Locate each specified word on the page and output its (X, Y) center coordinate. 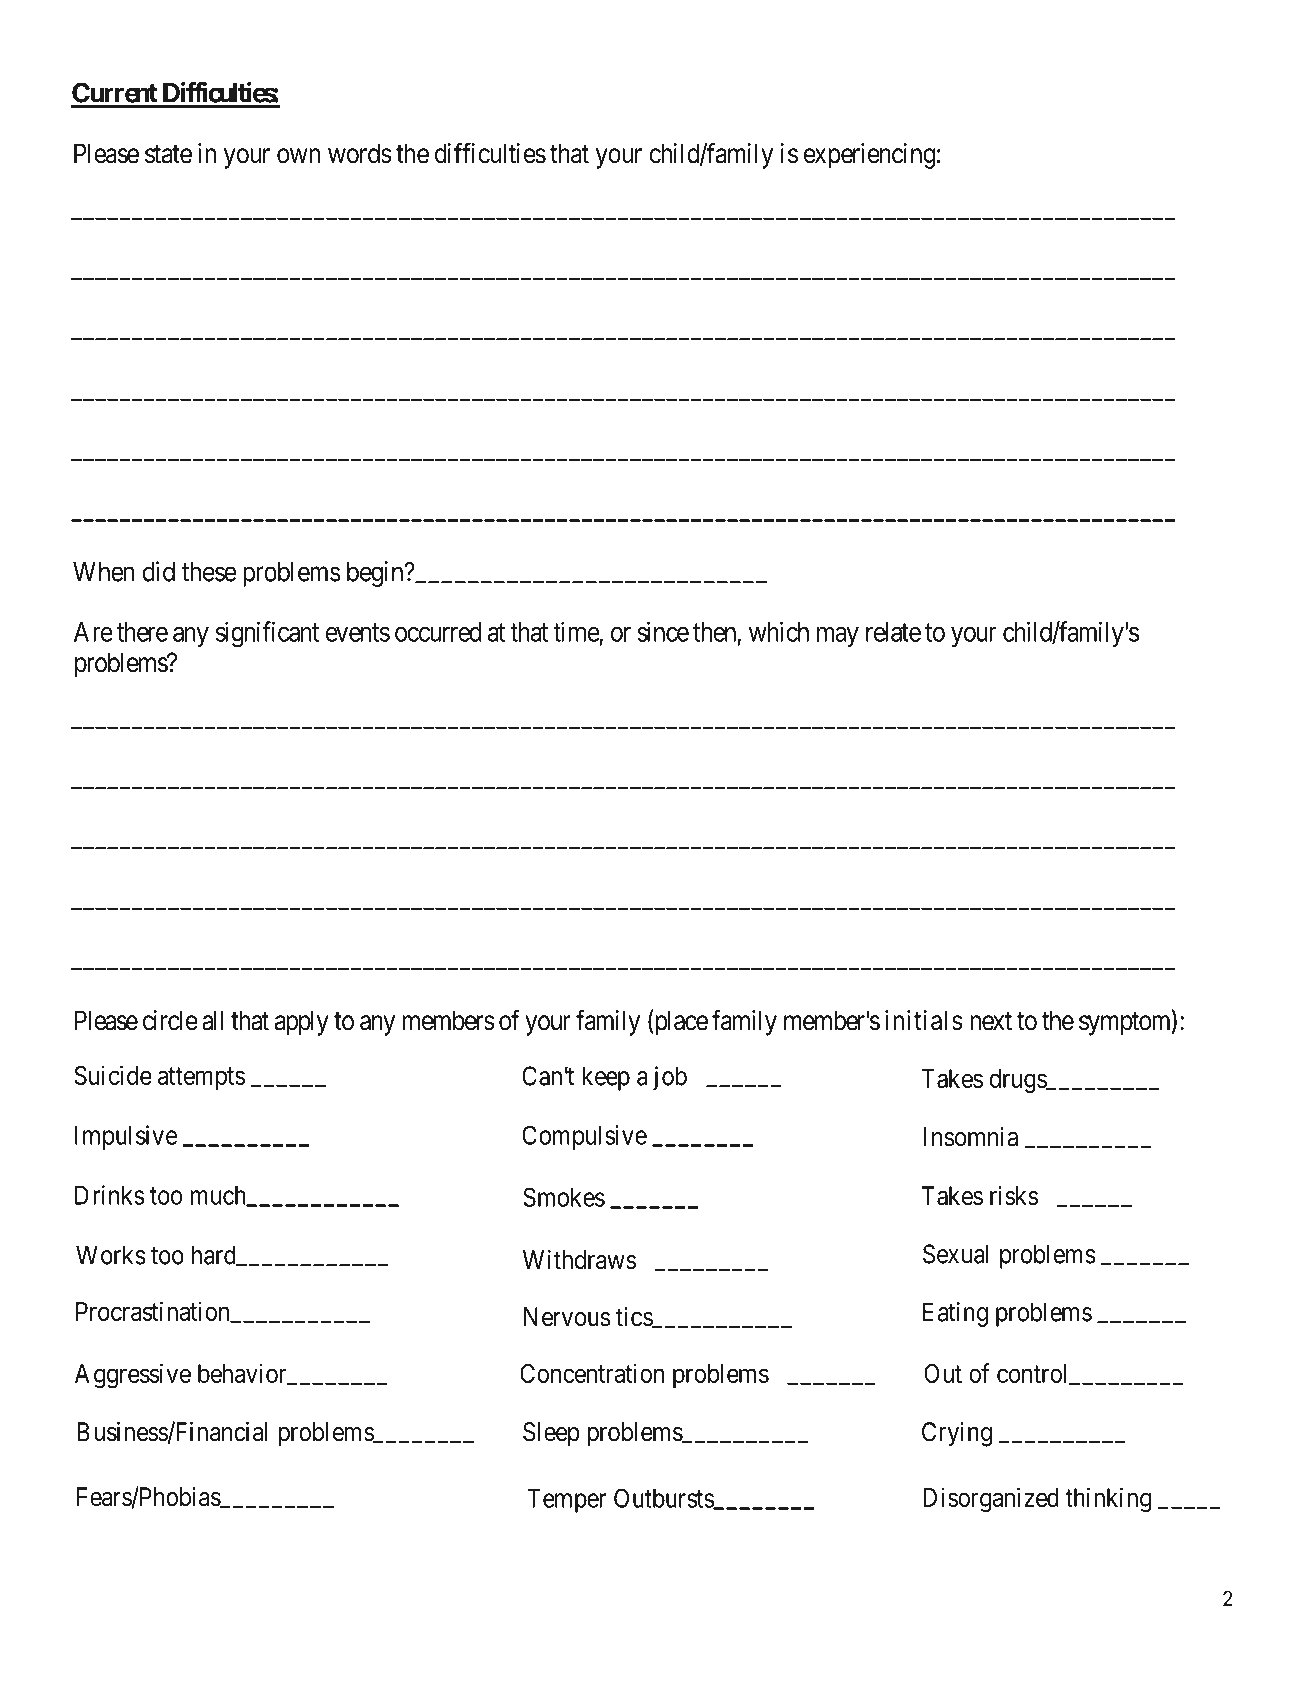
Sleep (551, 1434)
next (991, 1021)
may (838, 637)
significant (267, 634)
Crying (957, 1434)
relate (893, 632)
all (212, 1020)
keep (606, 1078)
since (663, 631)
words (360, 153)
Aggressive (133, 1376)
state (168, 154)
